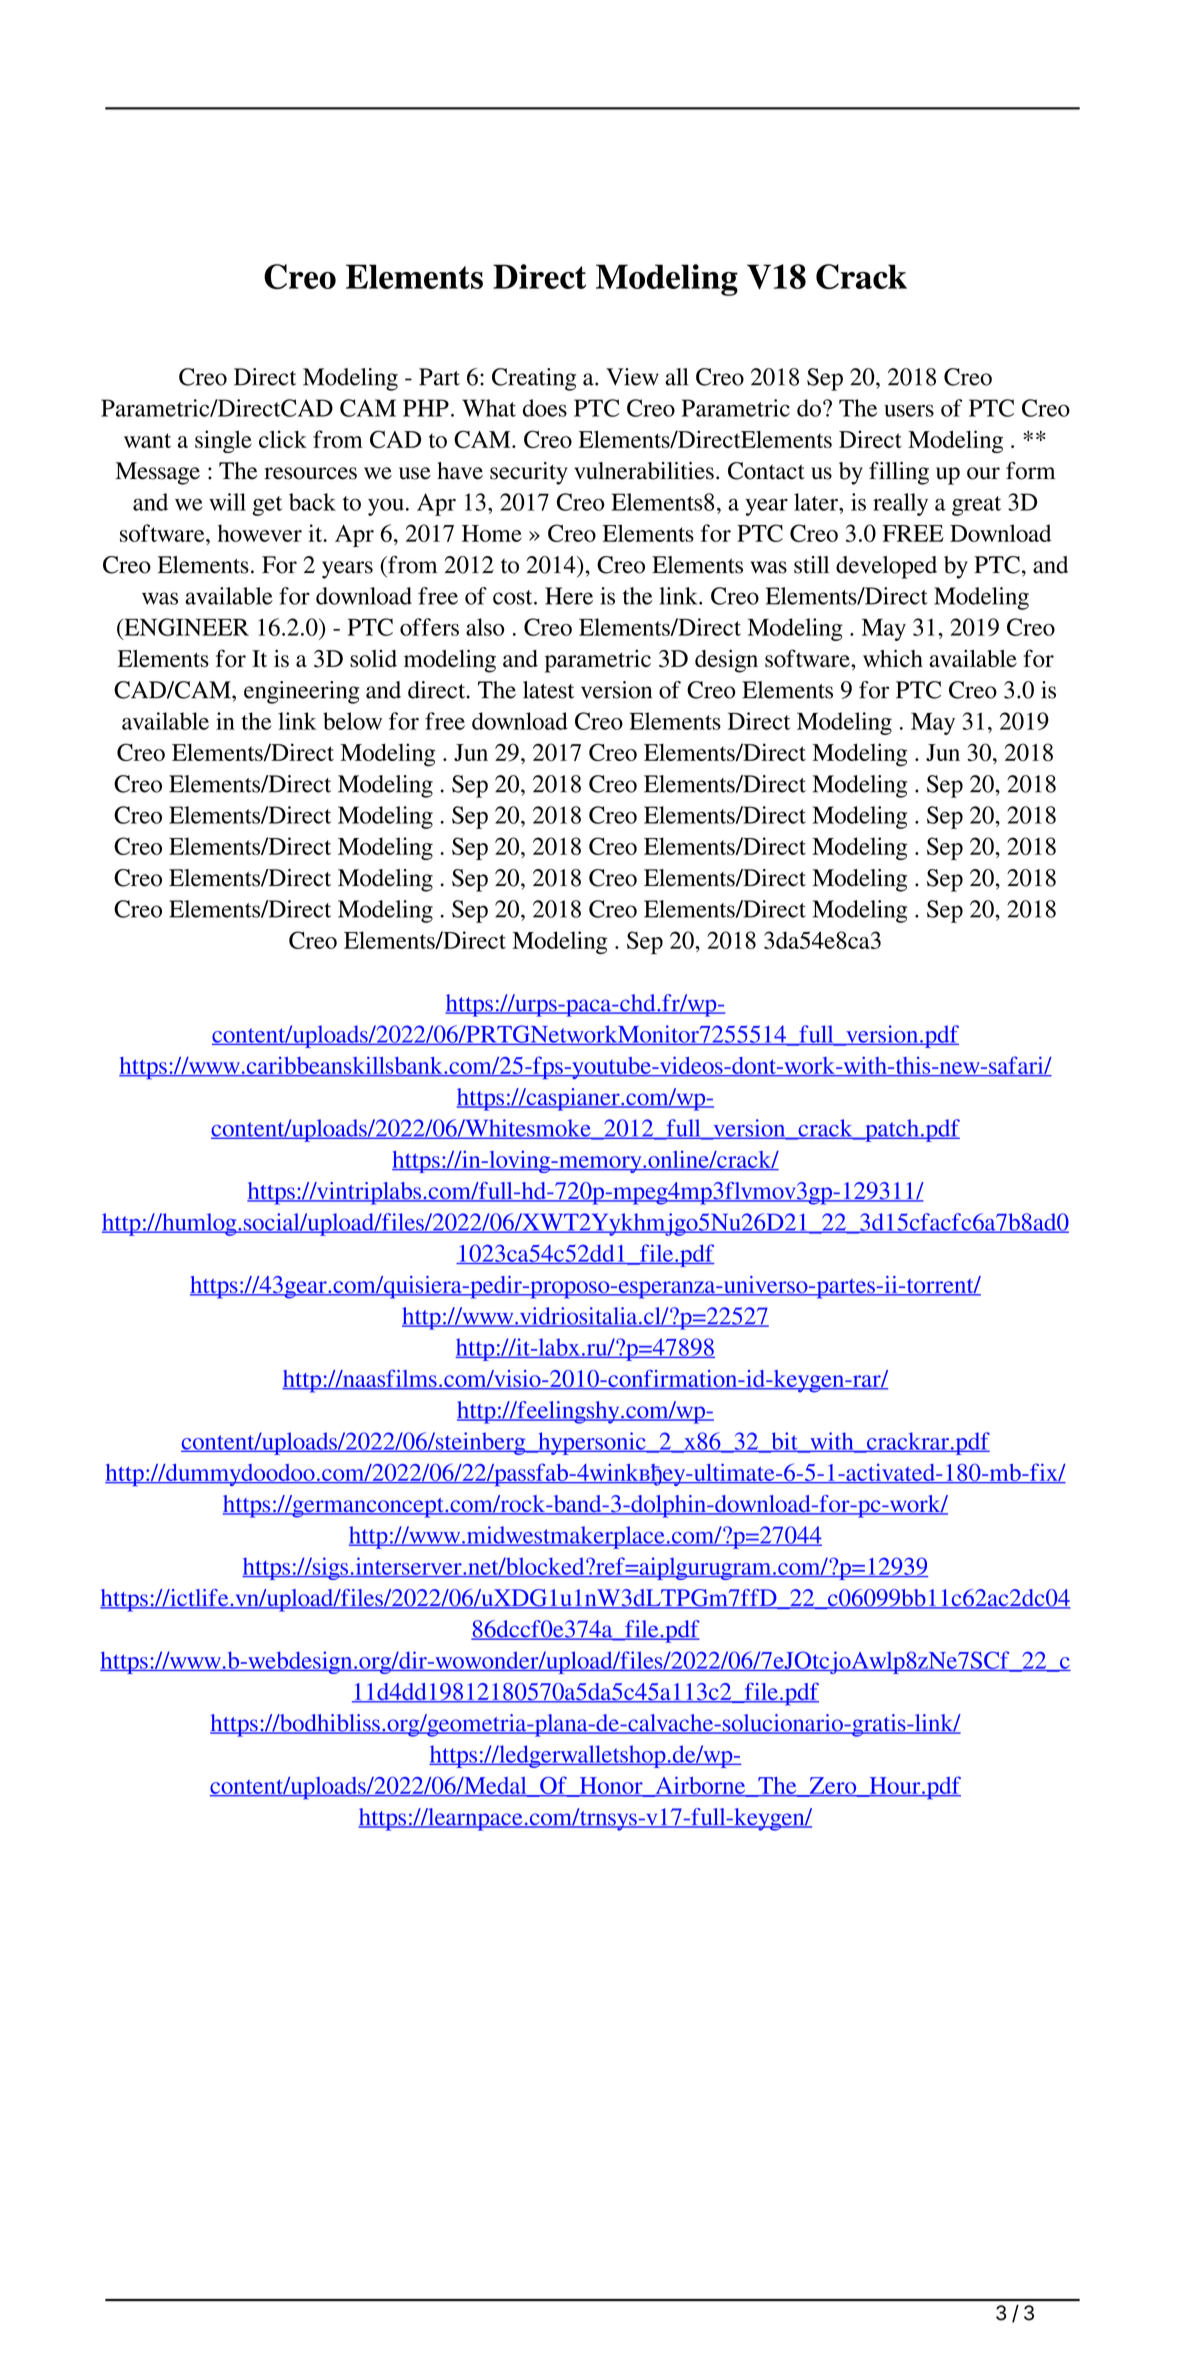  I want to click on offers, so click(429, 627).
